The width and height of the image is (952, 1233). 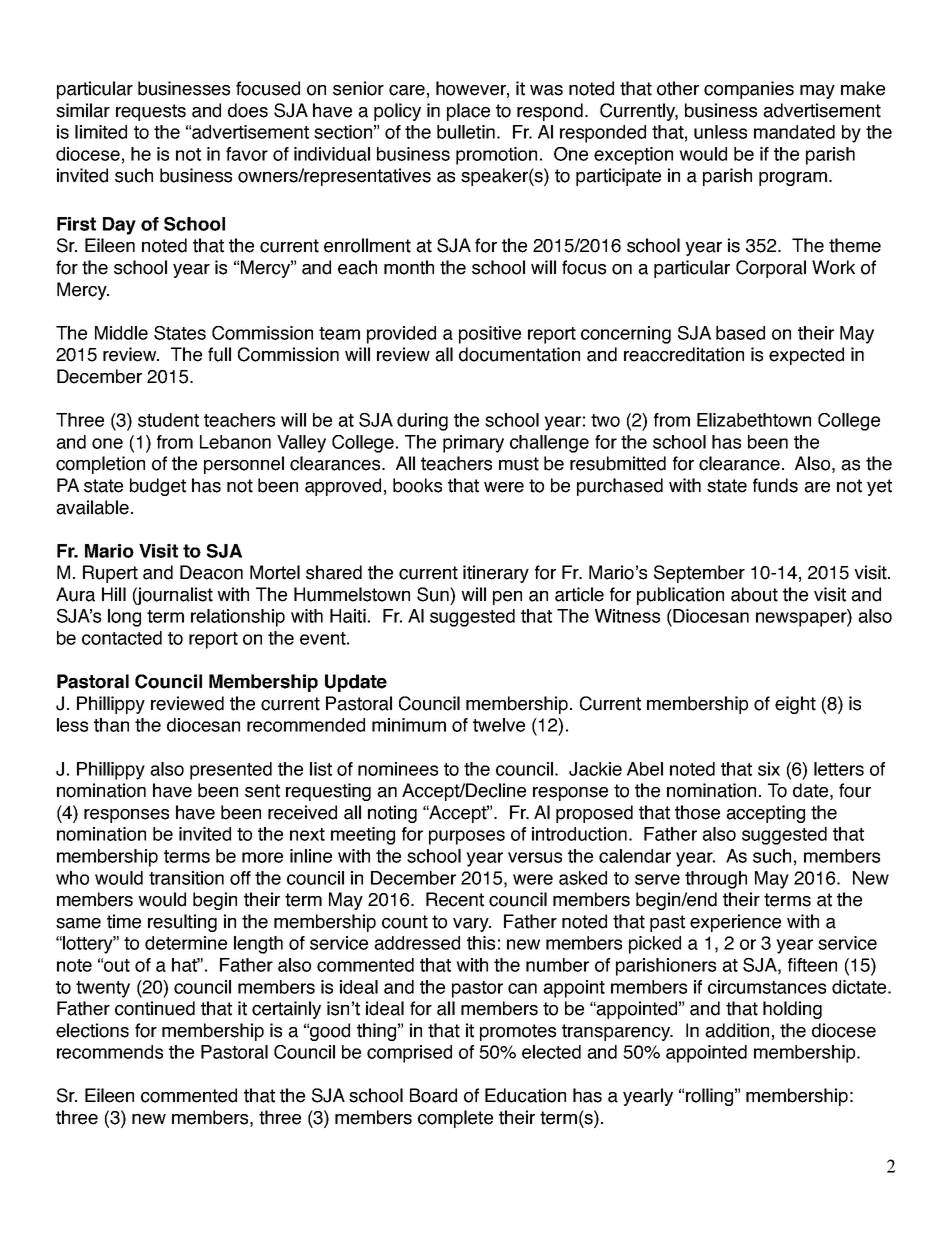 What do you see at coordinates (749, 90) in the image?
I see `companies` at bounding box center [749, 90].
